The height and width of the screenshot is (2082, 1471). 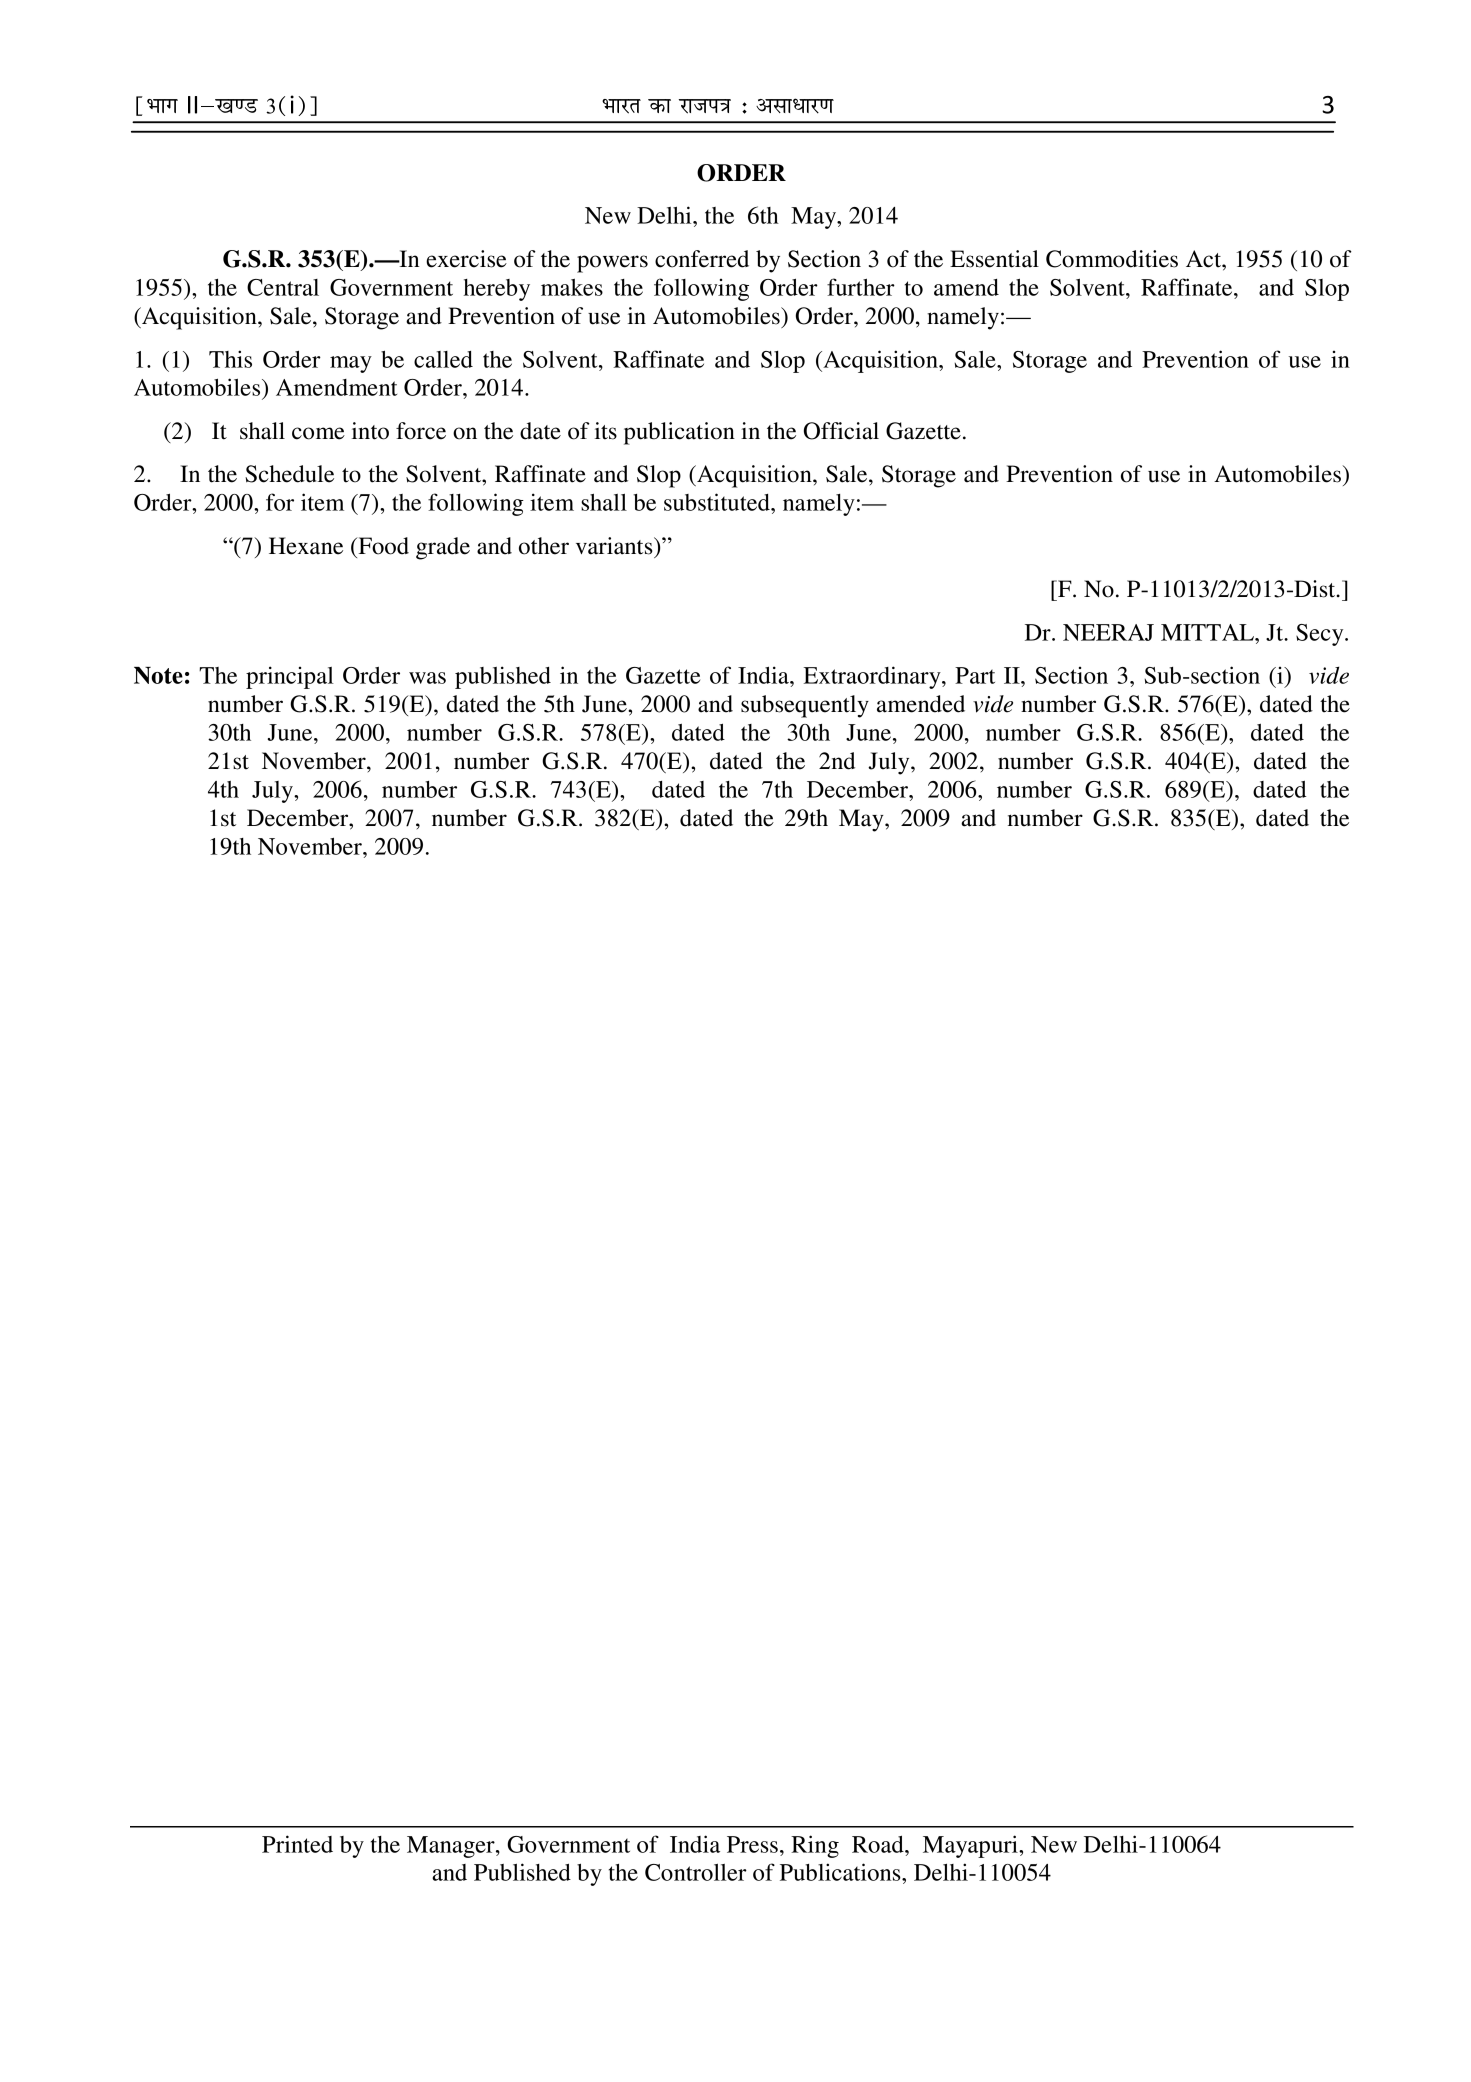 I want to click on Commodities, so click(x=1112, y=259).
